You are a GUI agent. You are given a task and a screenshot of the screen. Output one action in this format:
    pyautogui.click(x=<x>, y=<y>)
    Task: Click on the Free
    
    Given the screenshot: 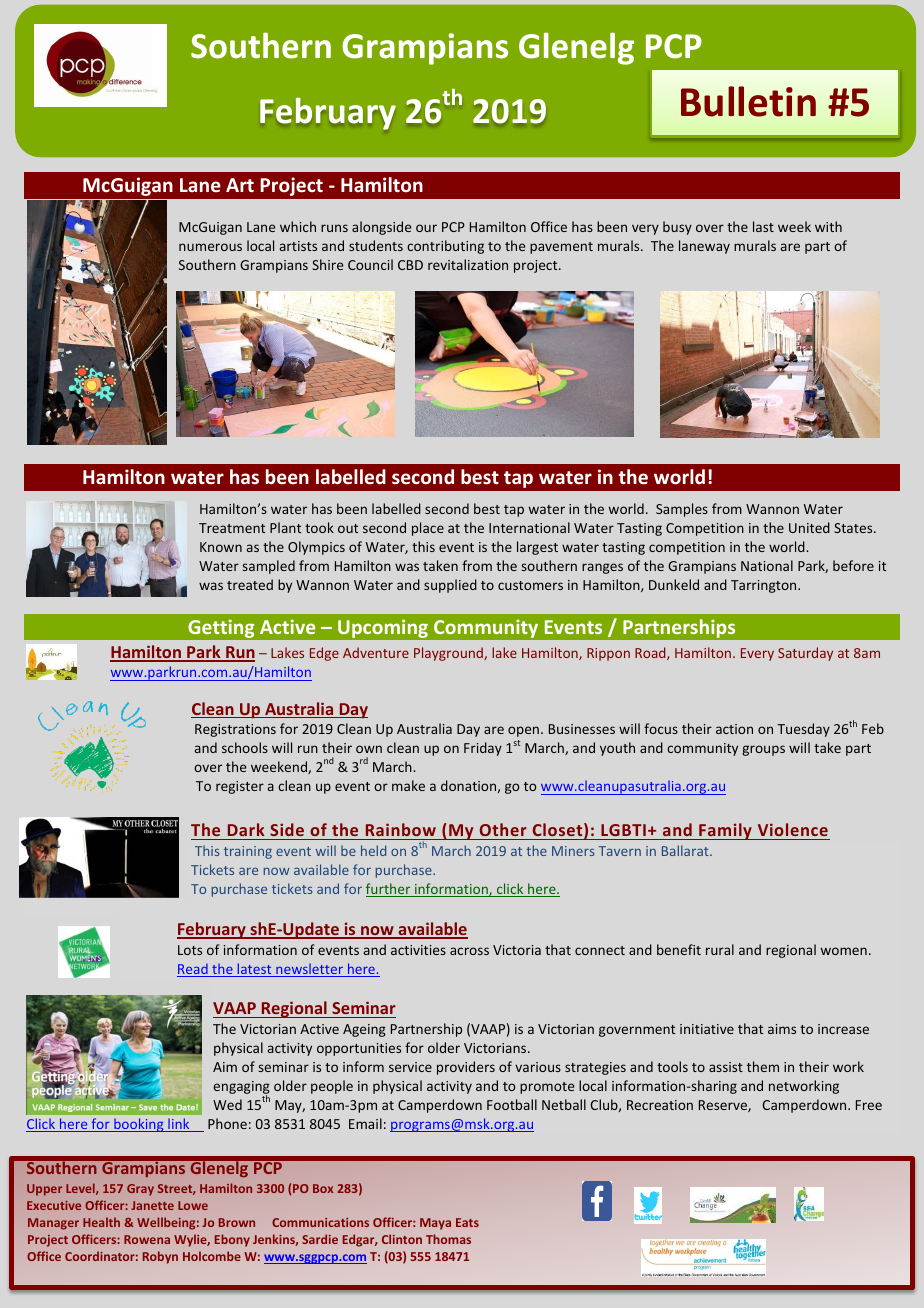 What is the action you would take?
    pyautogui.click(x=869, y=1105)
